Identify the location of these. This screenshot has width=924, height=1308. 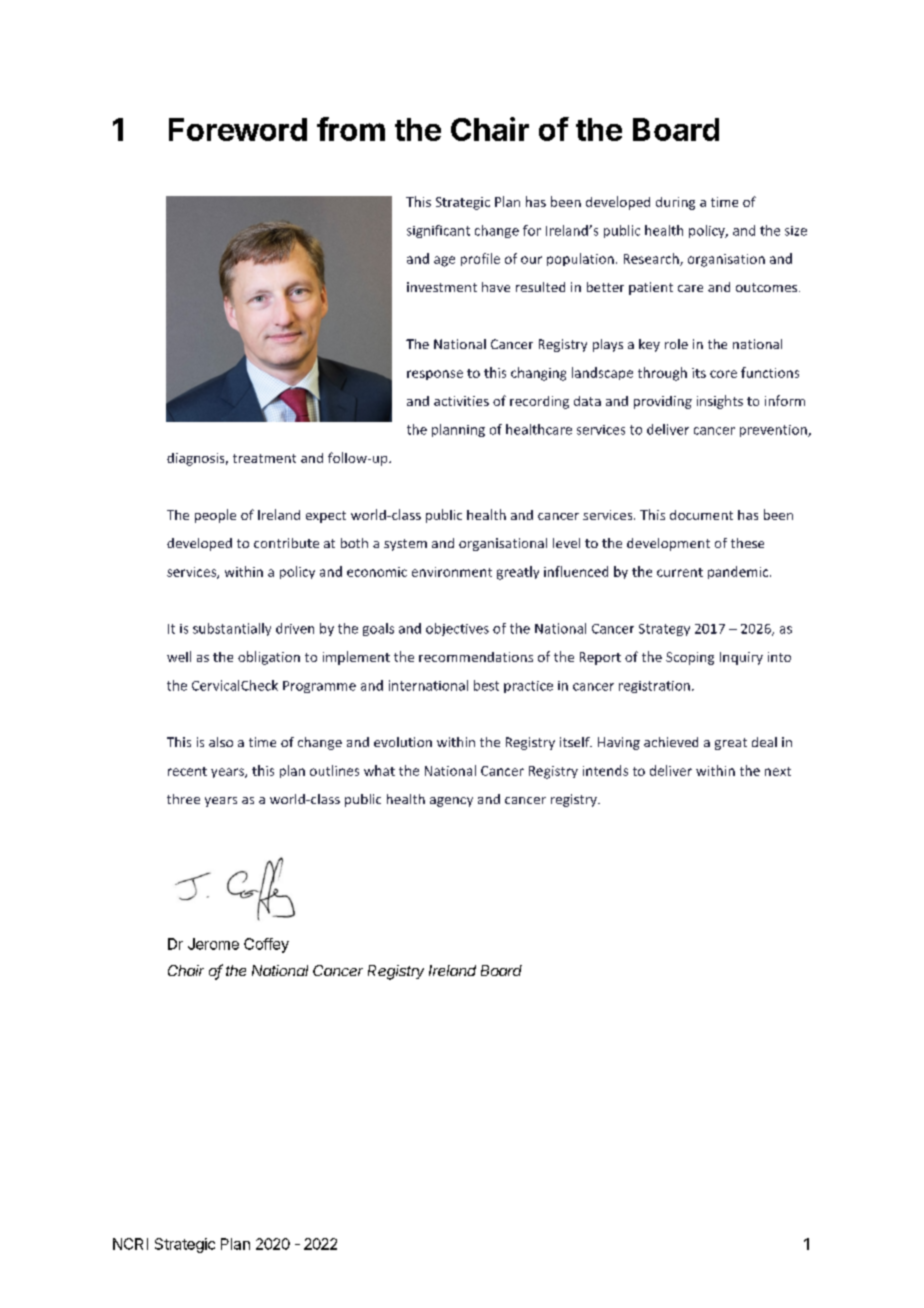
(747, 543).
